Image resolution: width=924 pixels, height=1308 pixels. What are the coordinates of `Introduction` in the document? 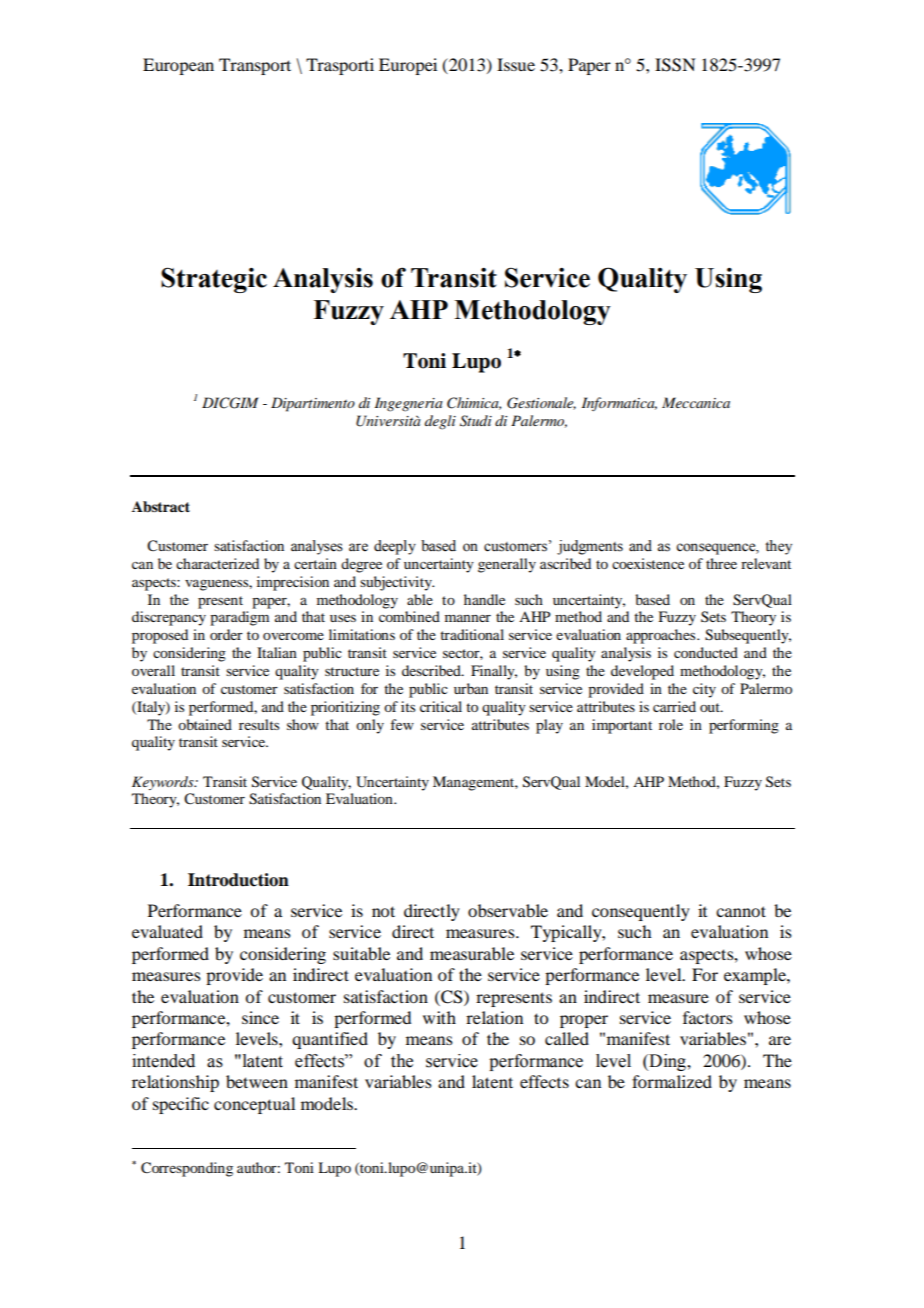 It's located at (238, 880).
